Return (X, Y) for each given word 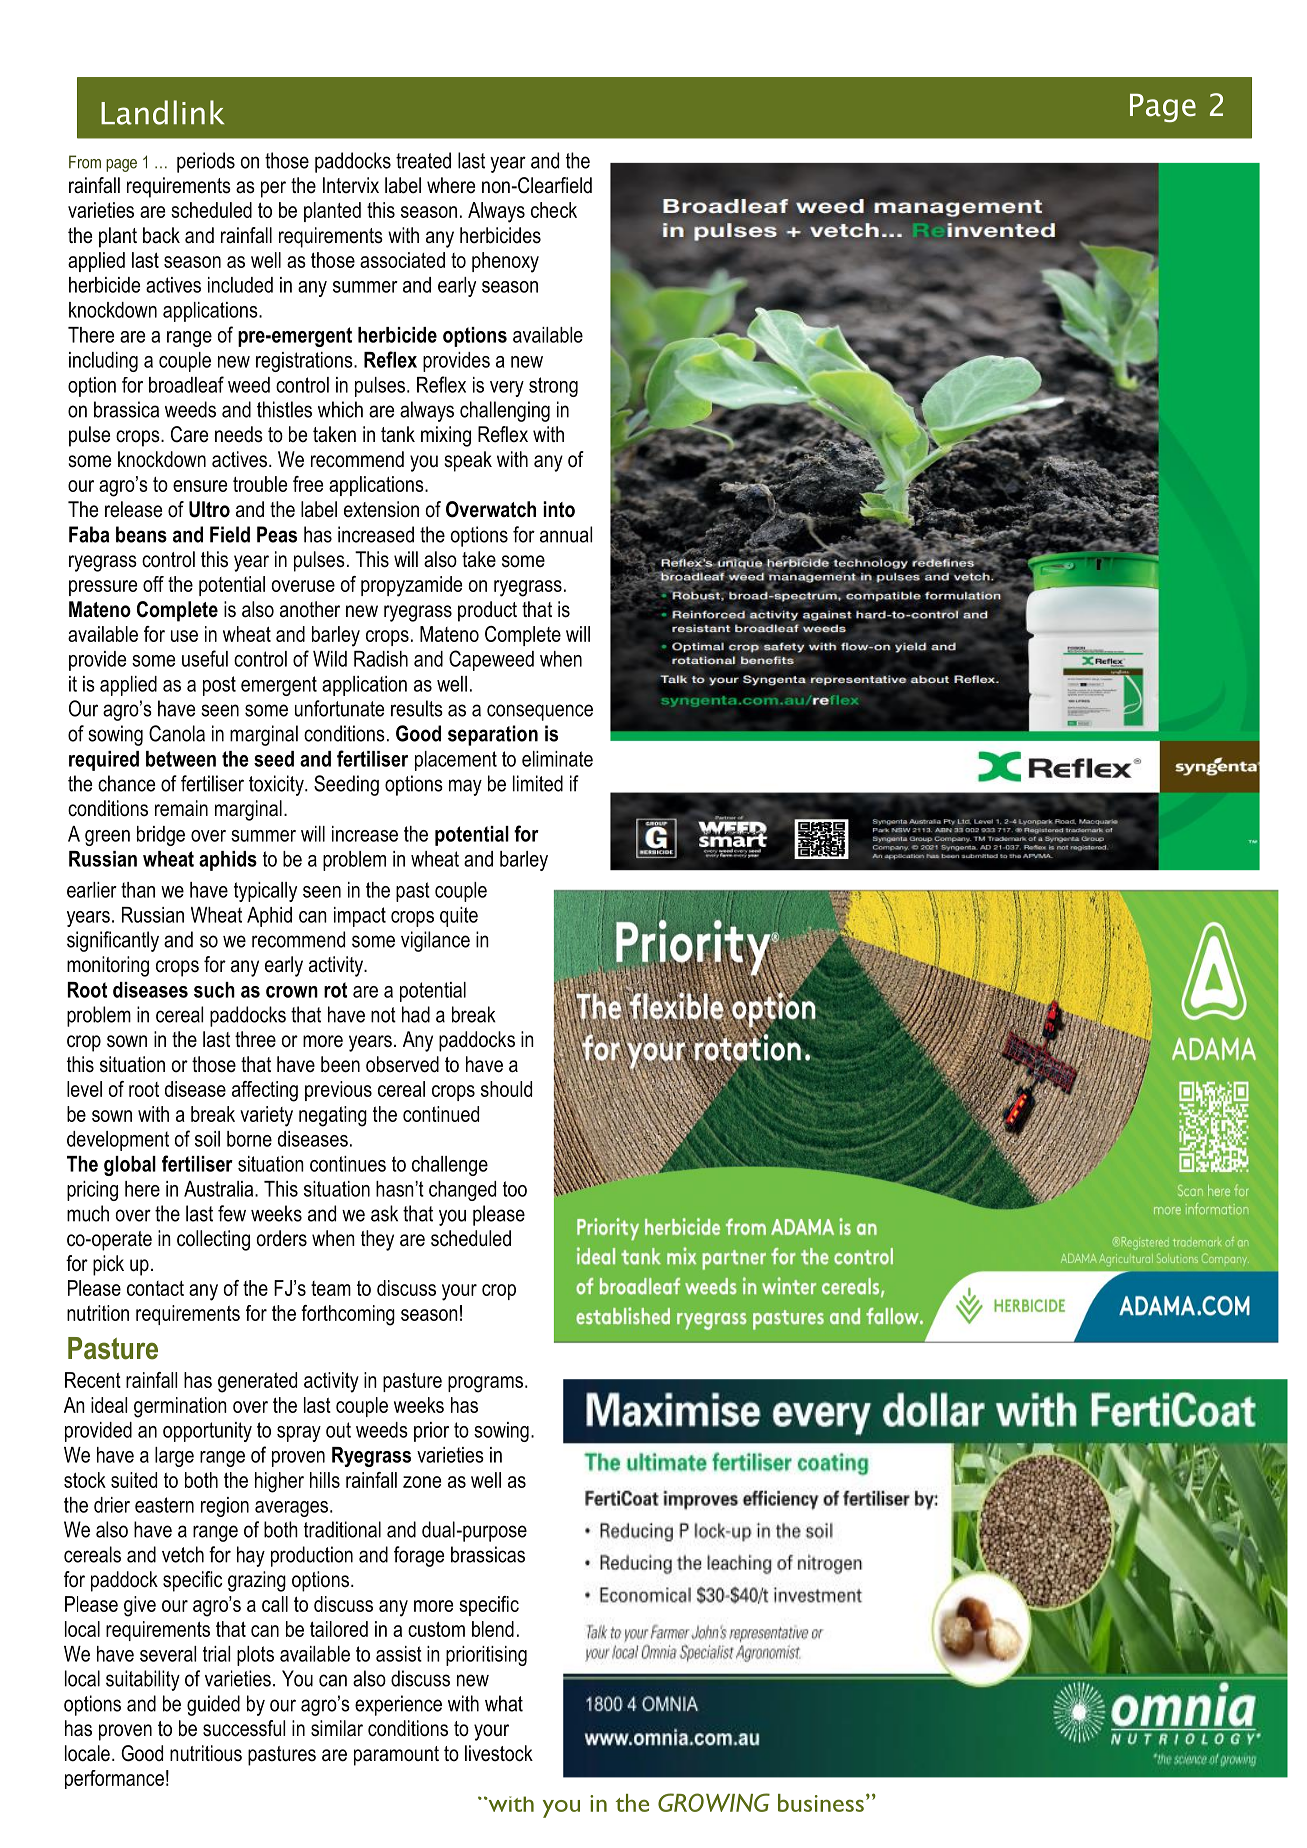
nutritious (206, 1753)
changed (462, 1191)
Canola (177, 733)
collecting (213, 1240)
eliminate (557, 759)
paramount (396, 1756)
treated (423, 160)
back (161, 235)
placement (456, 761)
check (554, 210)
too (515, 1189)
